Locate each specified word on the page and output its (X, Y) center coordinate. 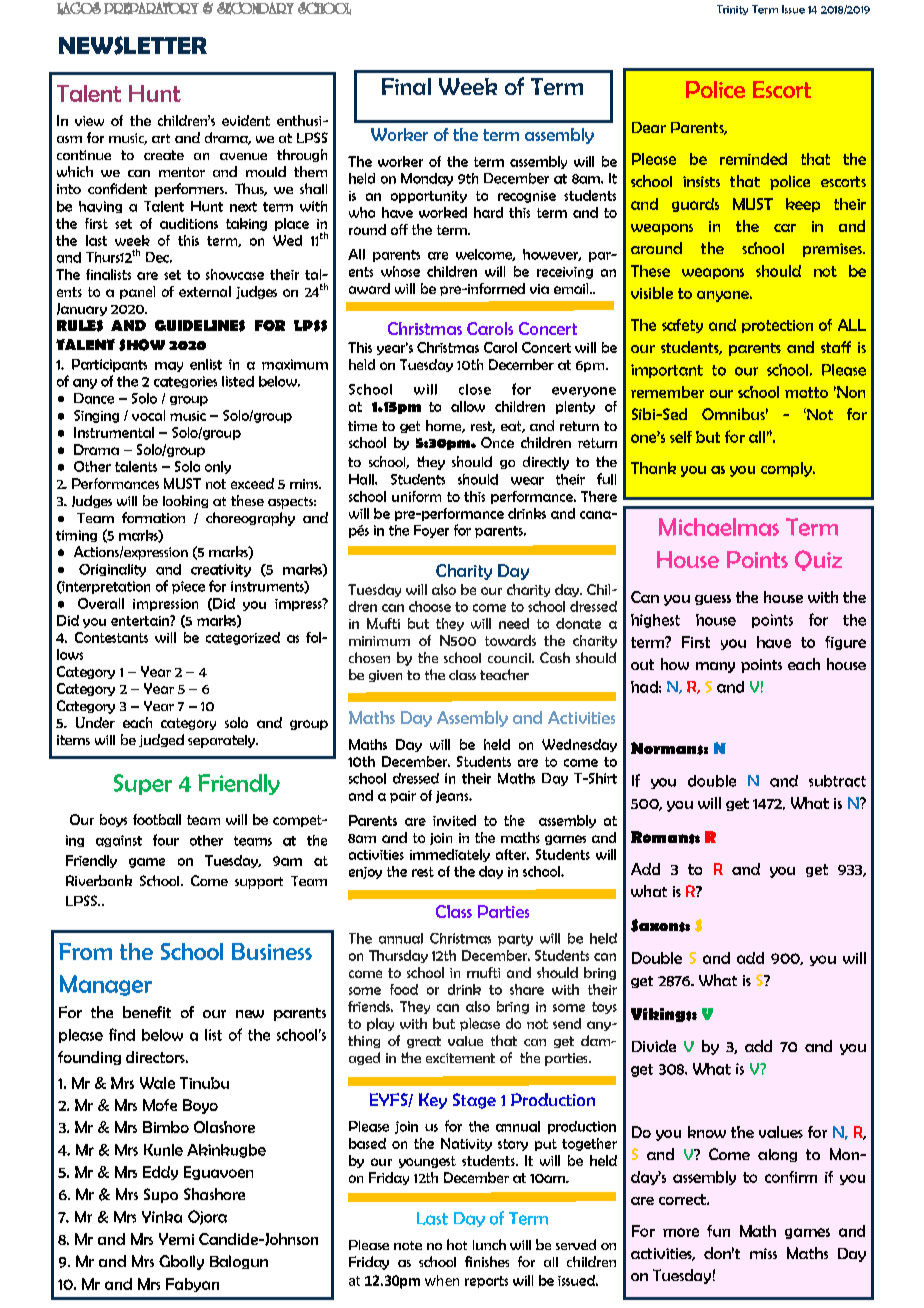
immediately (450, 855)
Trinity (732, 10)
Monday (427, 179)
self (681, 437)
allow (468, 406)
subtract (837, 781)
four (166, 840)
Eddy (160, 1173)
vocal (148, 415)
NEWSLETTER (133, 45)
